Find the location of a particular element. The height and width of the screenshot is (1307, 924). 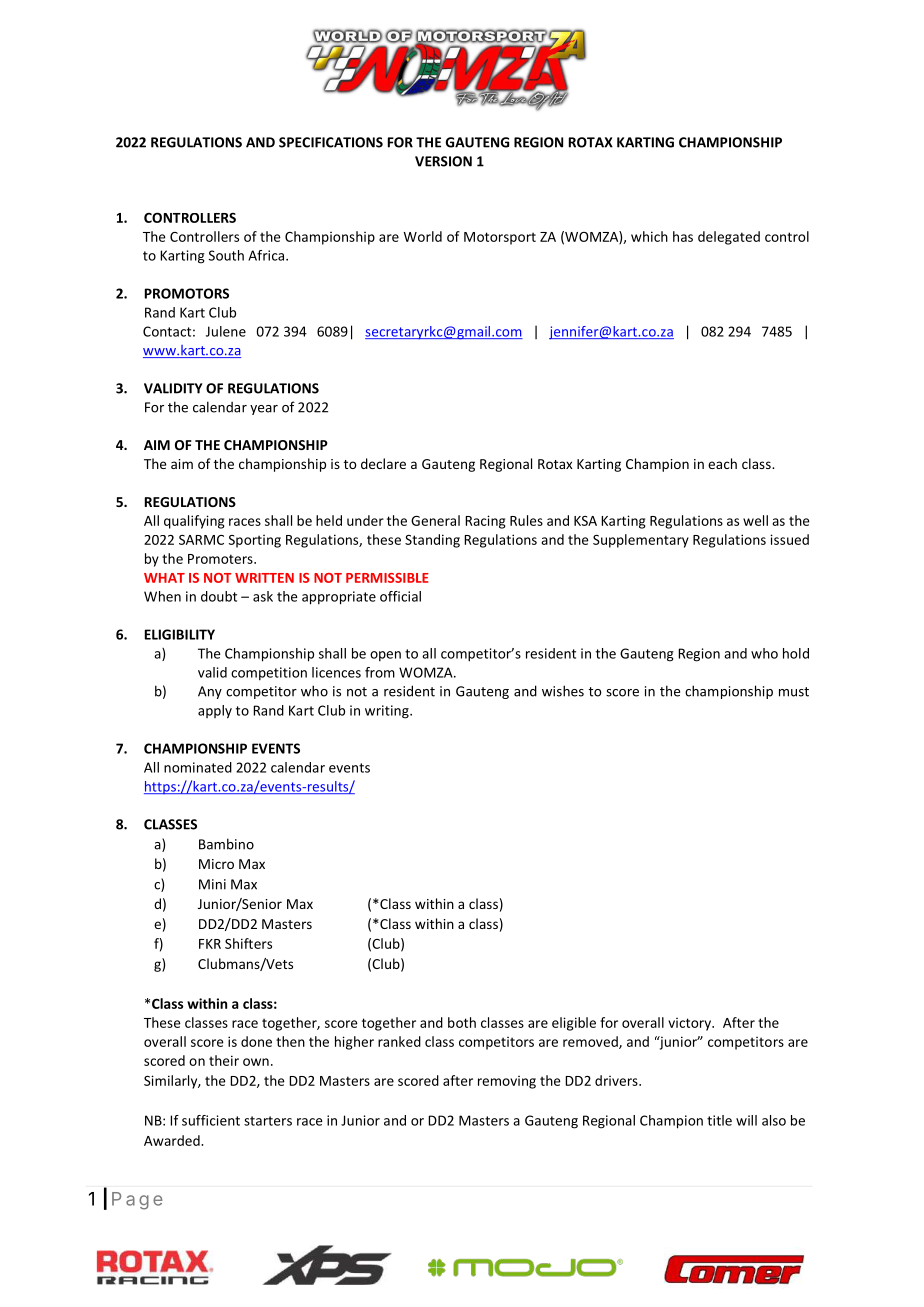

SPECIFICATIONS is located at coordinates (331, 142).
